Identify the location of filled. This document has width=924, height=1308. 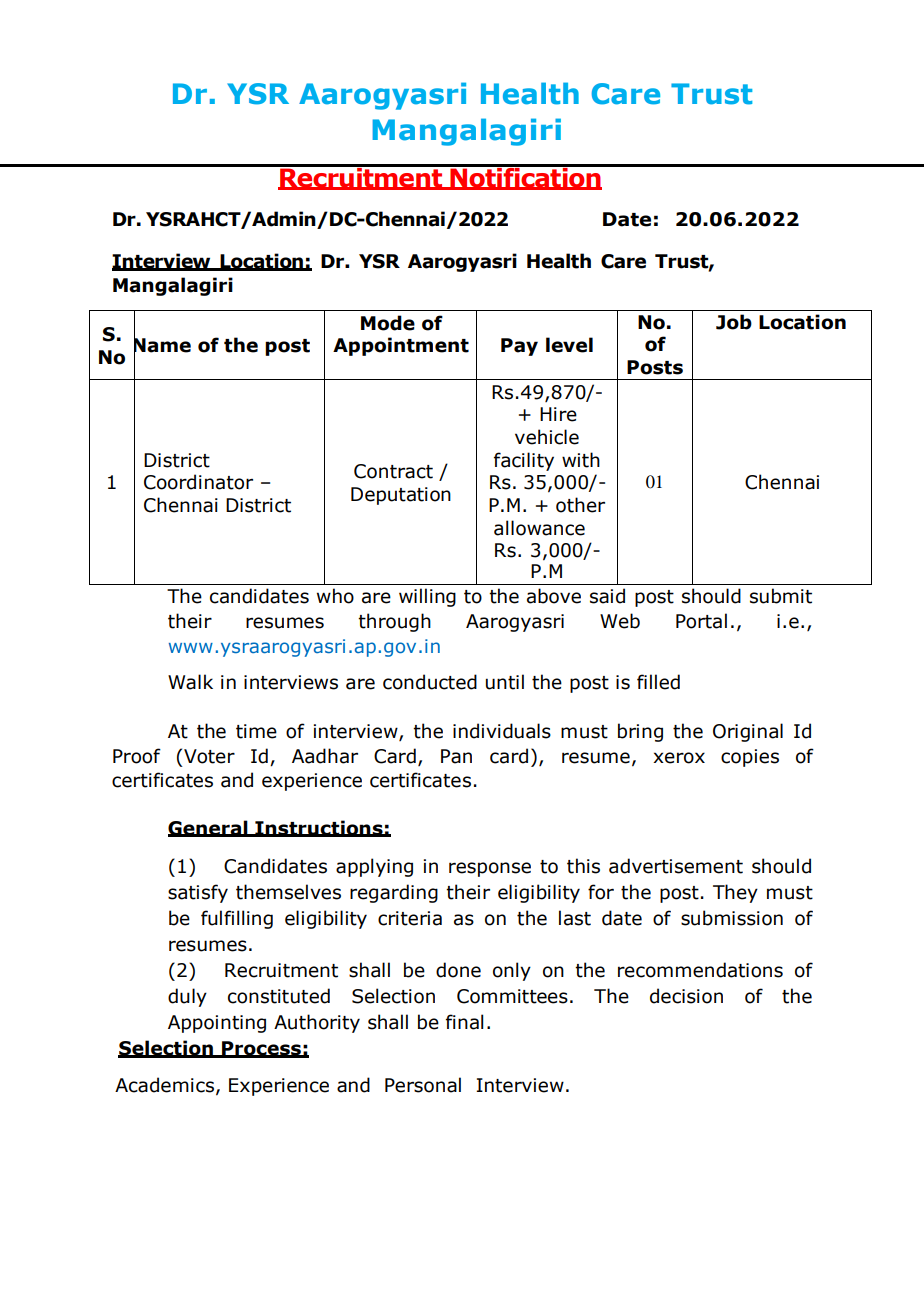
(658, 682).
